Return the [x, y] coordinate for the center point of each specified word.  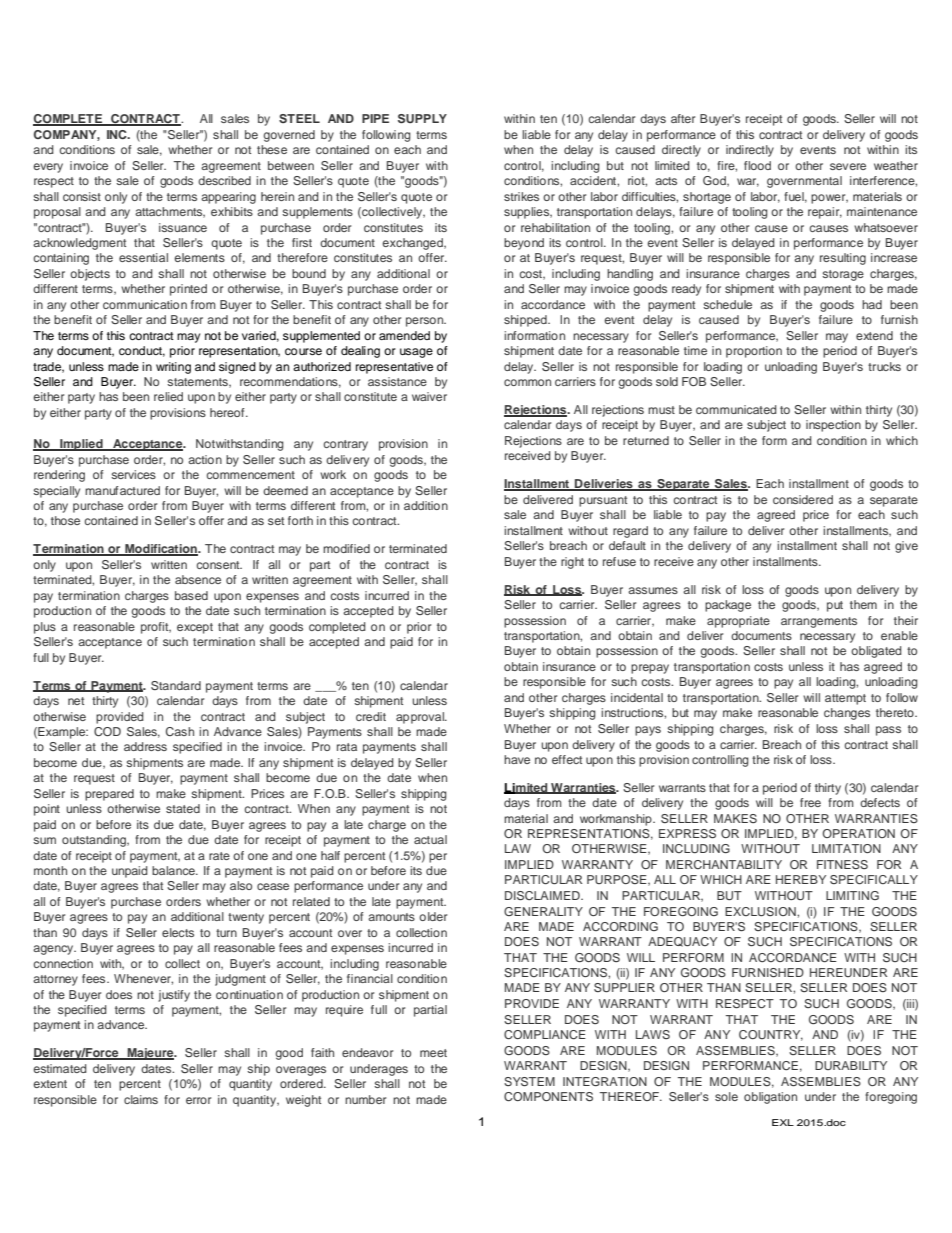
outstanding [95, 841]
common [527, 382]
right [572, 563]
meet [433, 1053]
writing [173, 368]
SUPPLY [422, 119]
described [224, 180]
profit [156, 628]
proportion [754, 352]
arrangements [819, 622]
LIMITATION [846, 848]
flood [757, 165]
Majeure [150, 1054]
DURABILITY [851, 1065]
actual [430, 839]
